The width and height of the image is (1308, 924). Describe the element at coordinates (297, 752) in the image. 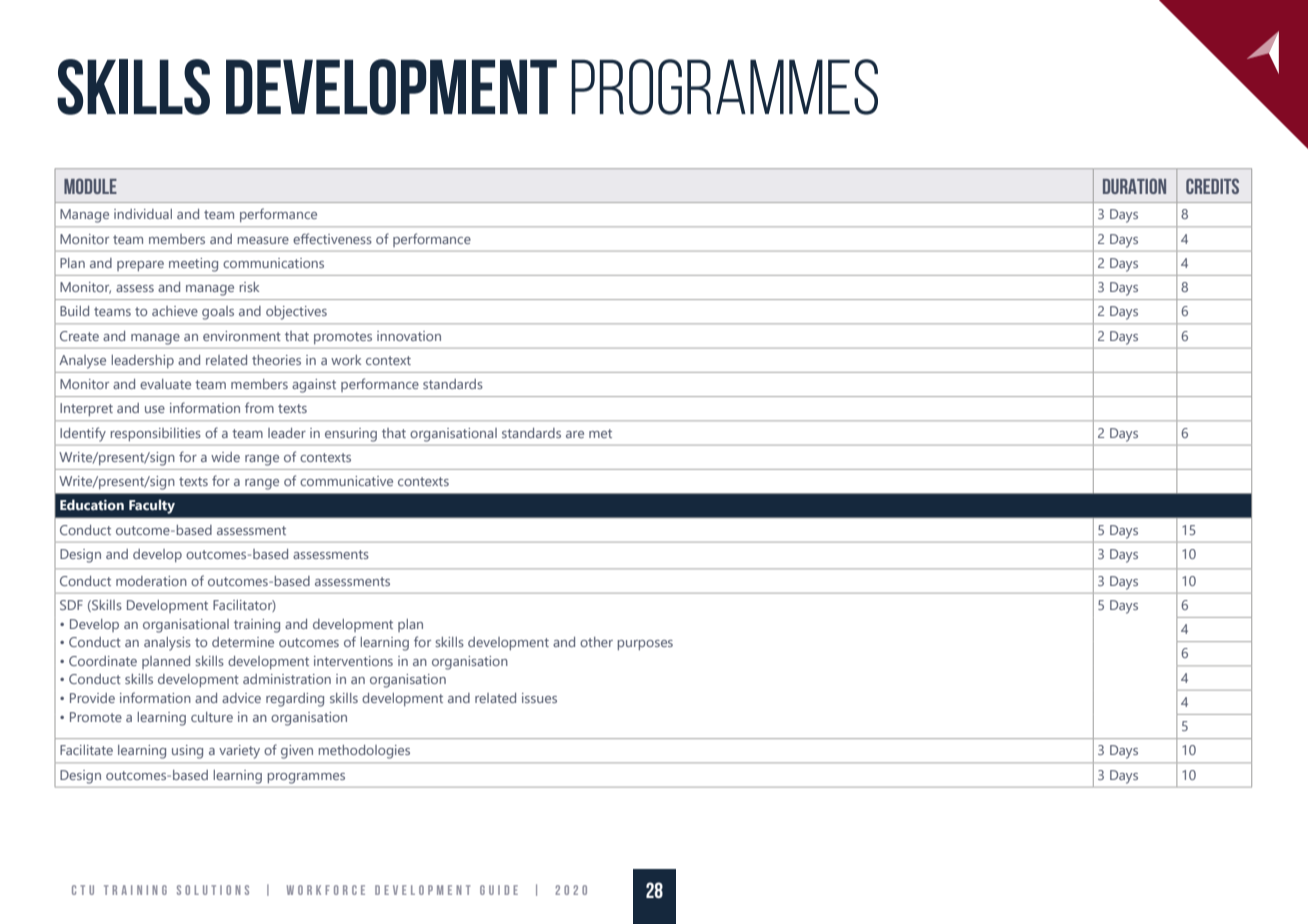

I see `given` at that location.
